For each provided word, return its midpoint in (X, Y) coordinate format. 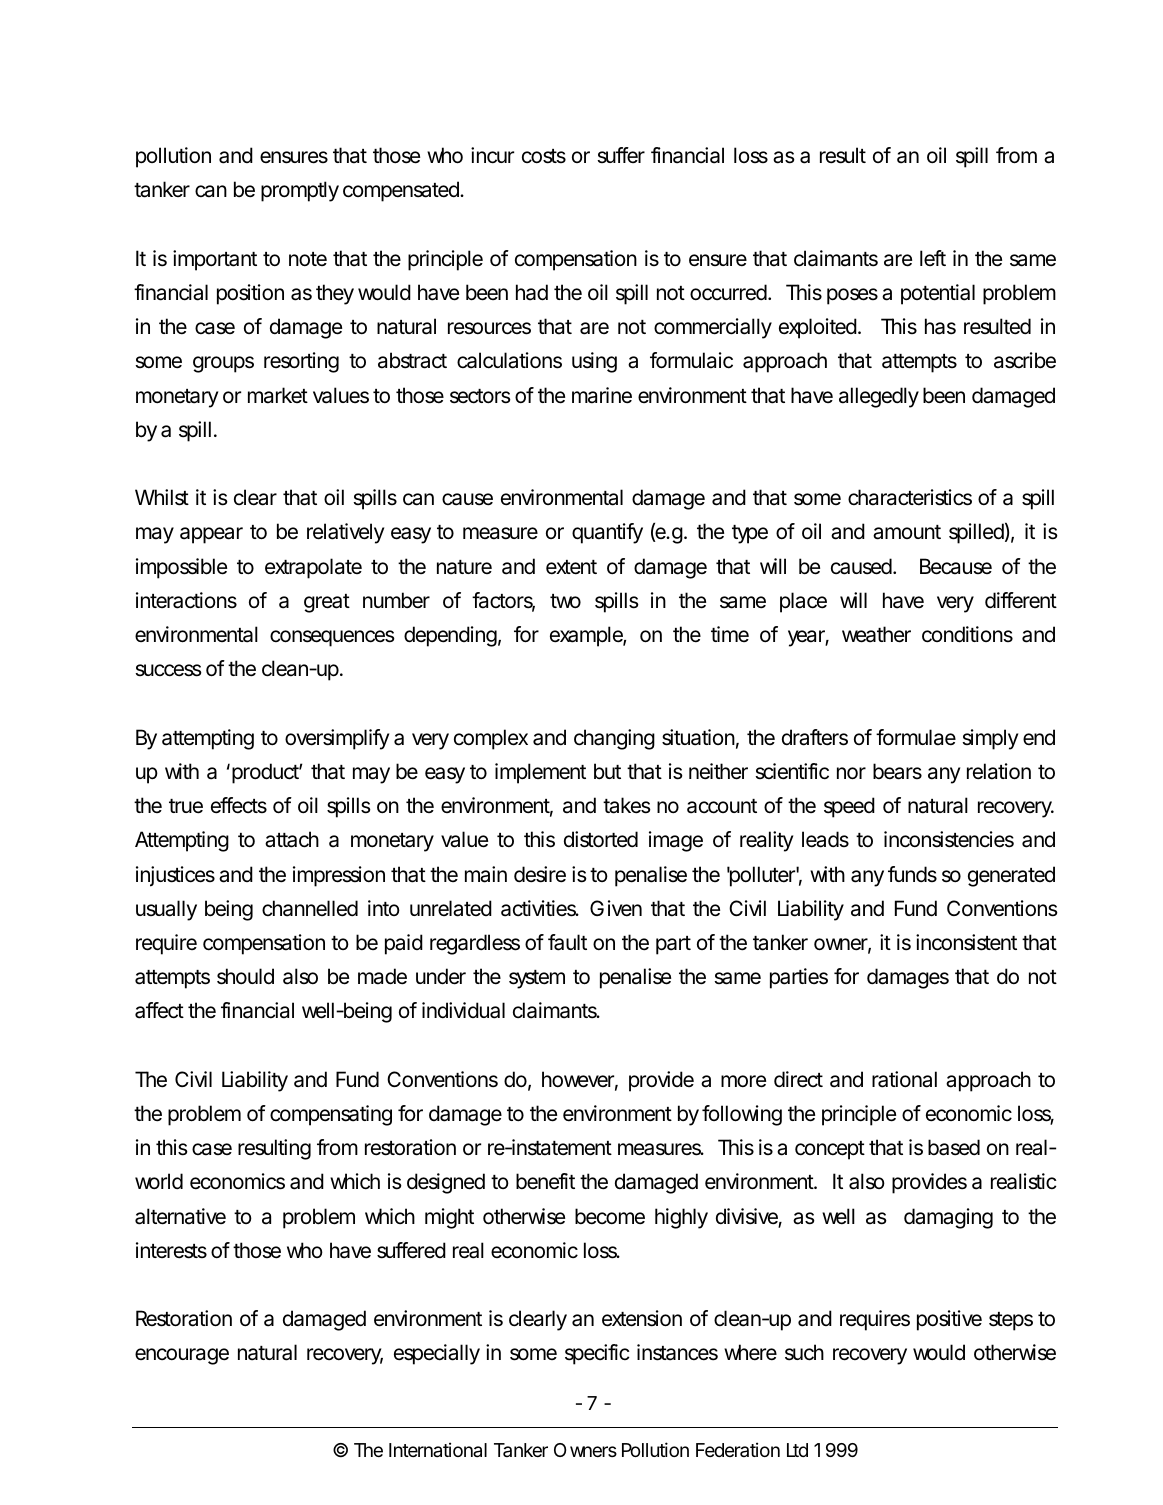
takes (627, 805)
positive (949, 1320)
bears (897, 771)
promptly (300, 191)
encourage (182, 1356)
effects (239, 805)
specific (597, 1354)
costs (544, 156)
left (933, 258)
